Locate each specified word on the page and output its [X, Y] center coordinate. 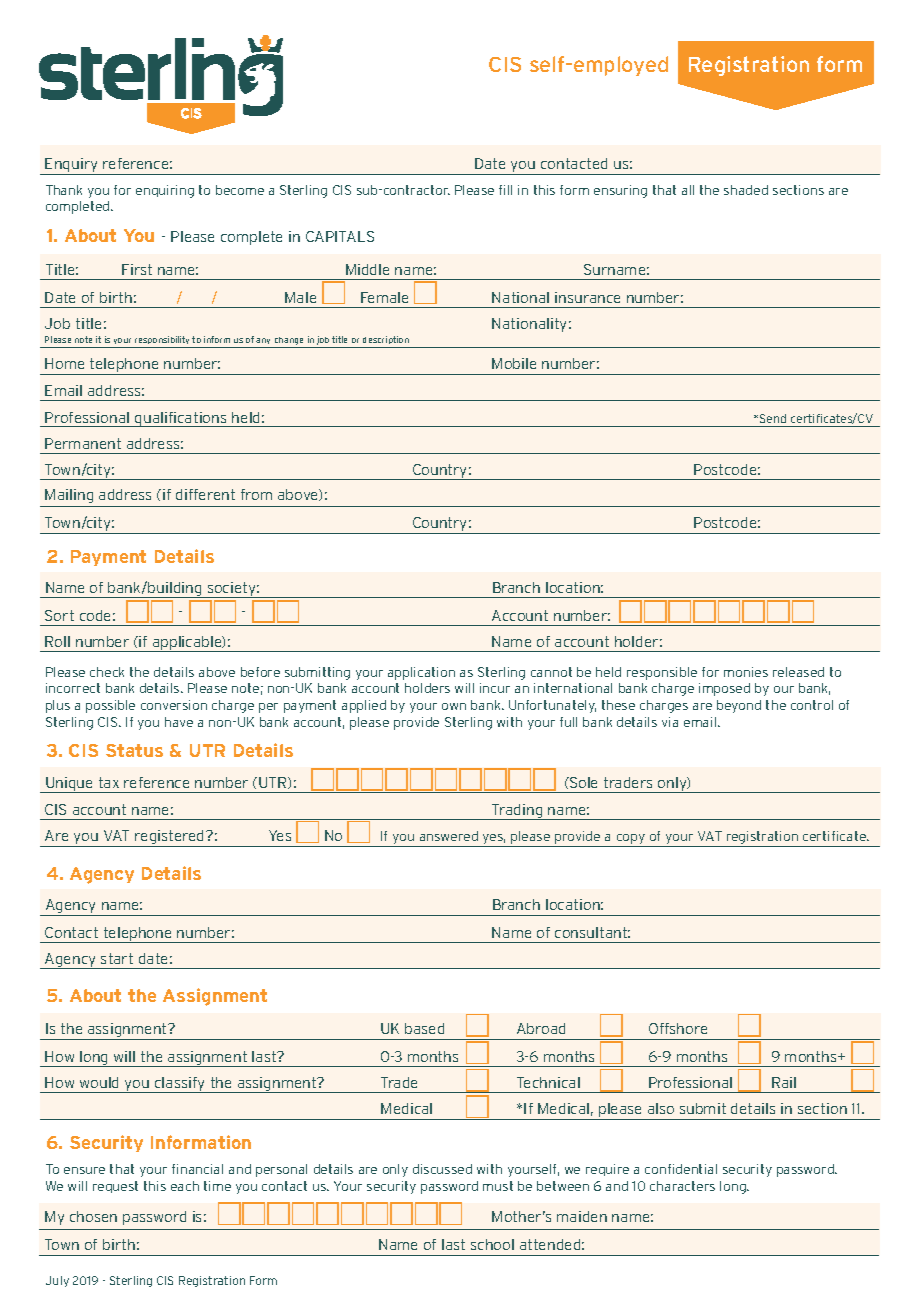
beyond [739, 706]
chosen [93, 1216]
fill [505, 190]
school [492, 1244]
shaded [746, 190]
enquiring [165, 191]
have [179, 722]
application [421, 673]
